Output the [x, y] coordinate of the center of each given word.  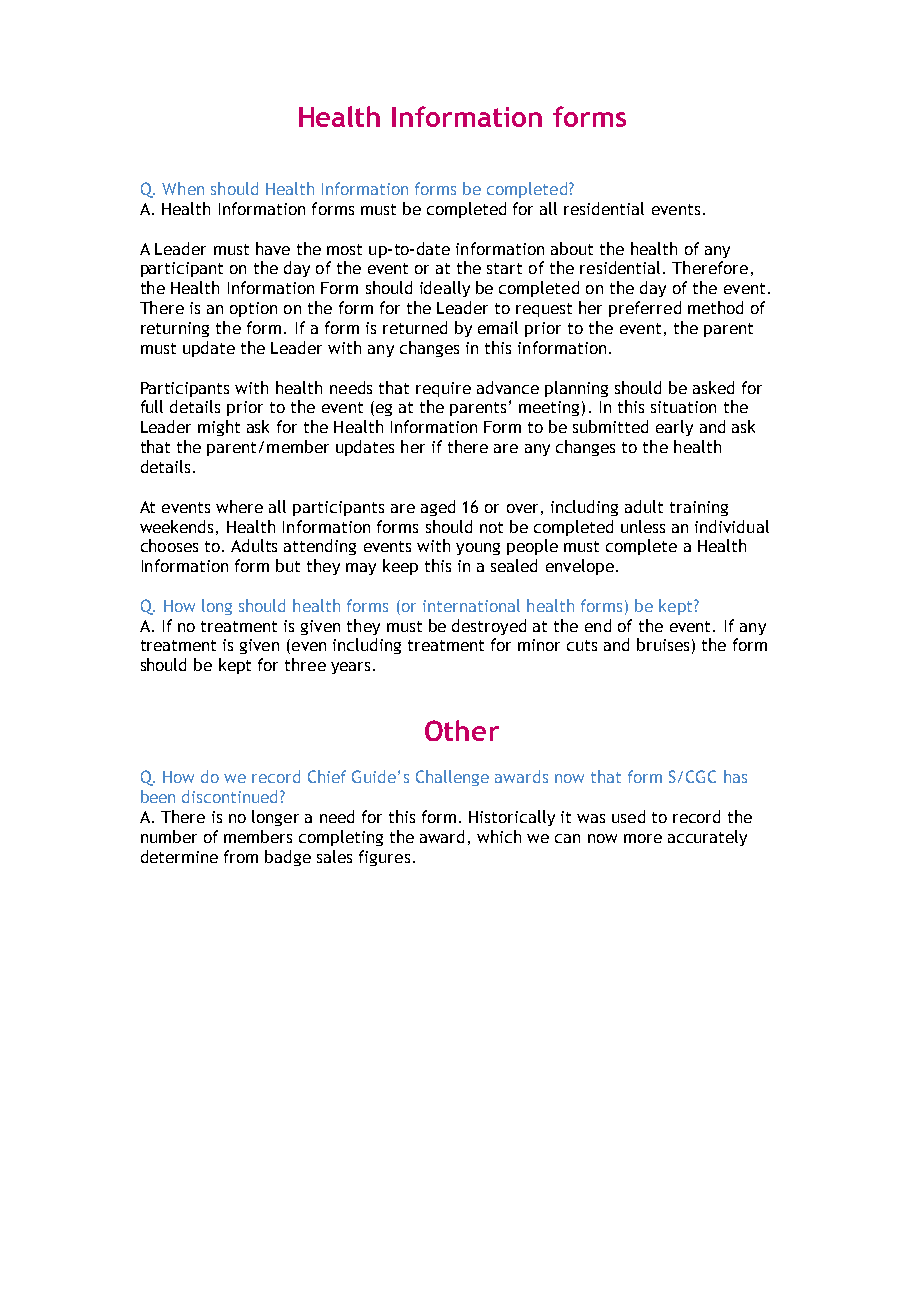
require [443, 389]
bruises [663, 644]
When [183, 188]
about [572, 248]
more [643, 838]
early [674, 428]
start [504, 268]
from [241, 856]
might [219, 428]
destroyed [489, 627]
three [305, 664]
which [499, 836]
